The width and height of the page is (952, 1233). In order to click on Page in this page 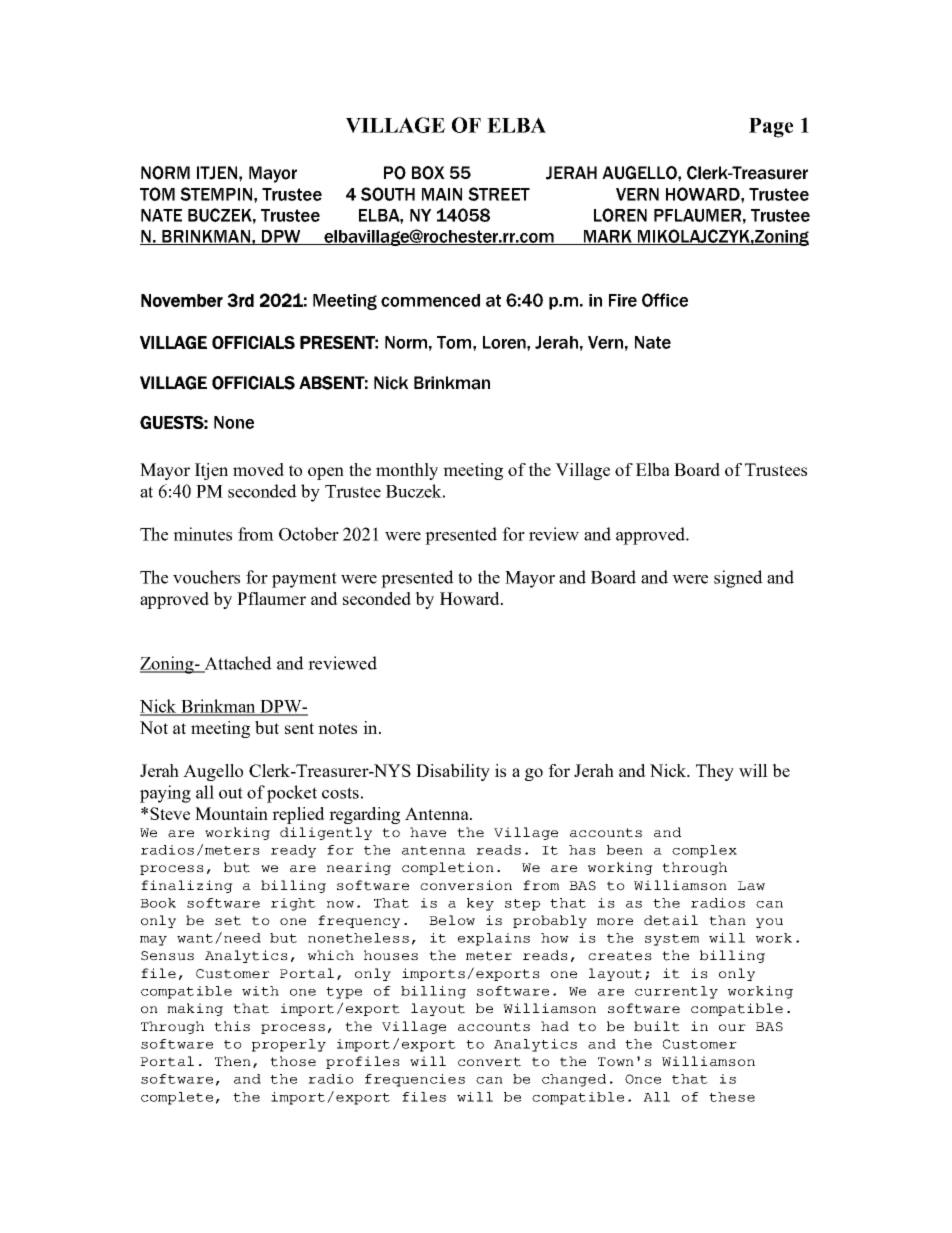, I will do `click(771, 128)`.
